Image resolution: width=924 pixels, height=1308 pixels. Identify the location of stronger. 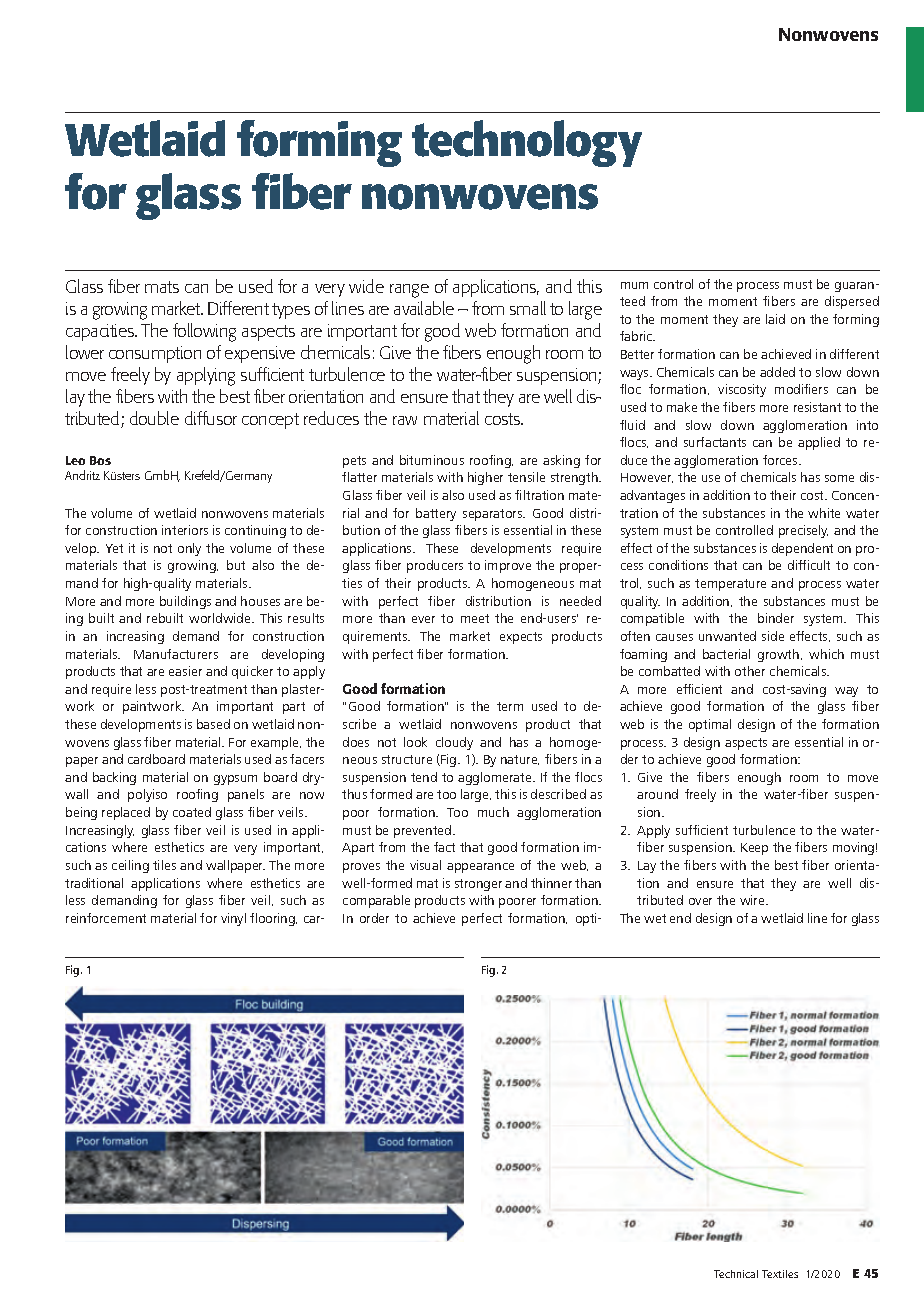
(478, 885).
